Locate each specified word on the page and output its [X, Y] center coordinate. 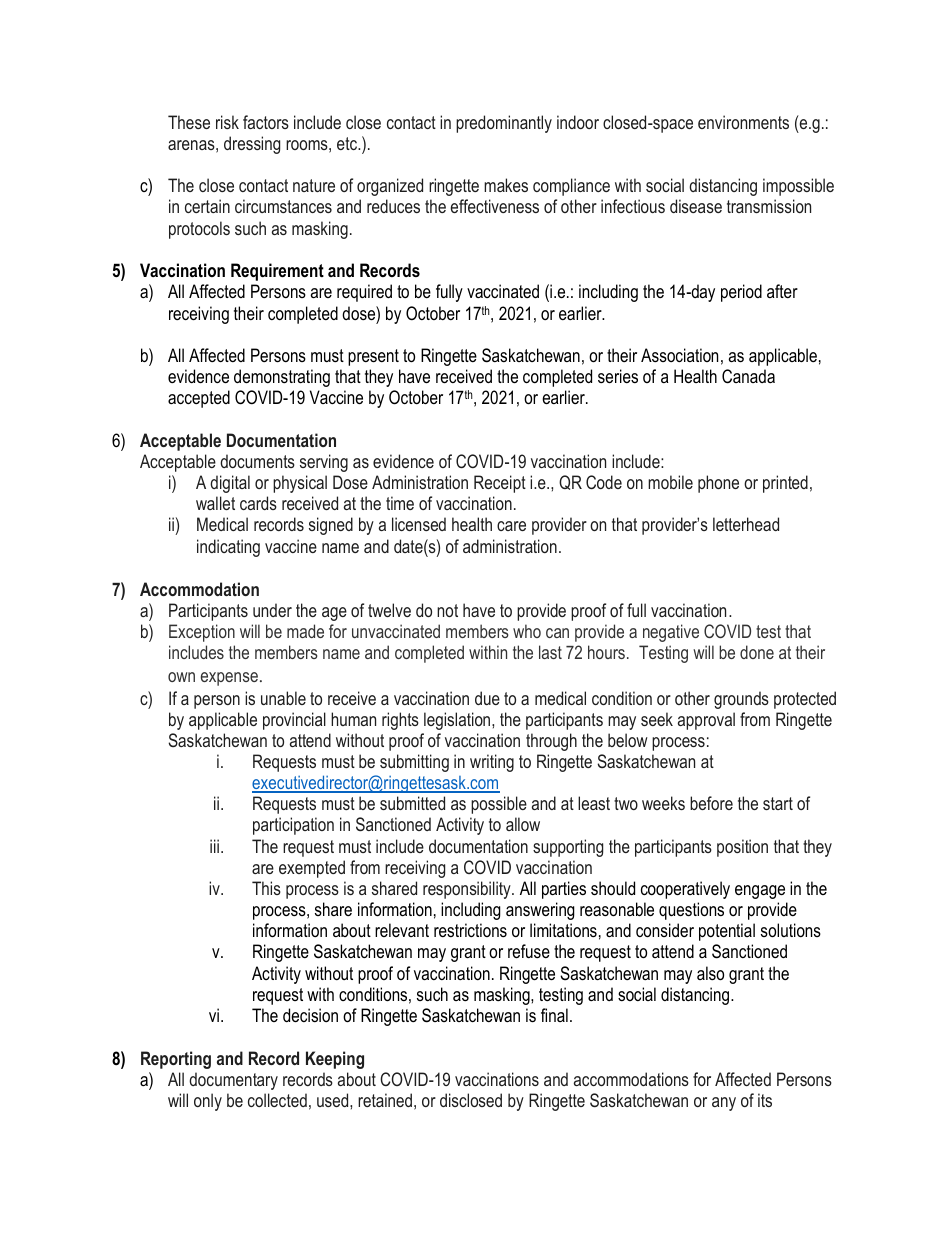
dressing [252, 145]
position [742, 848]
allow [523, 824]
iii [214, 846]
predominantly [504, 124]
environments [743, 122]
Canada [748, 376]
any [724, 1104]
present [373, 357]
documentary [233, 1081]
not [447, 610]
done [757, 652]
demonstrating [282, 378]
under [272, 610]
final [554, 1015]
